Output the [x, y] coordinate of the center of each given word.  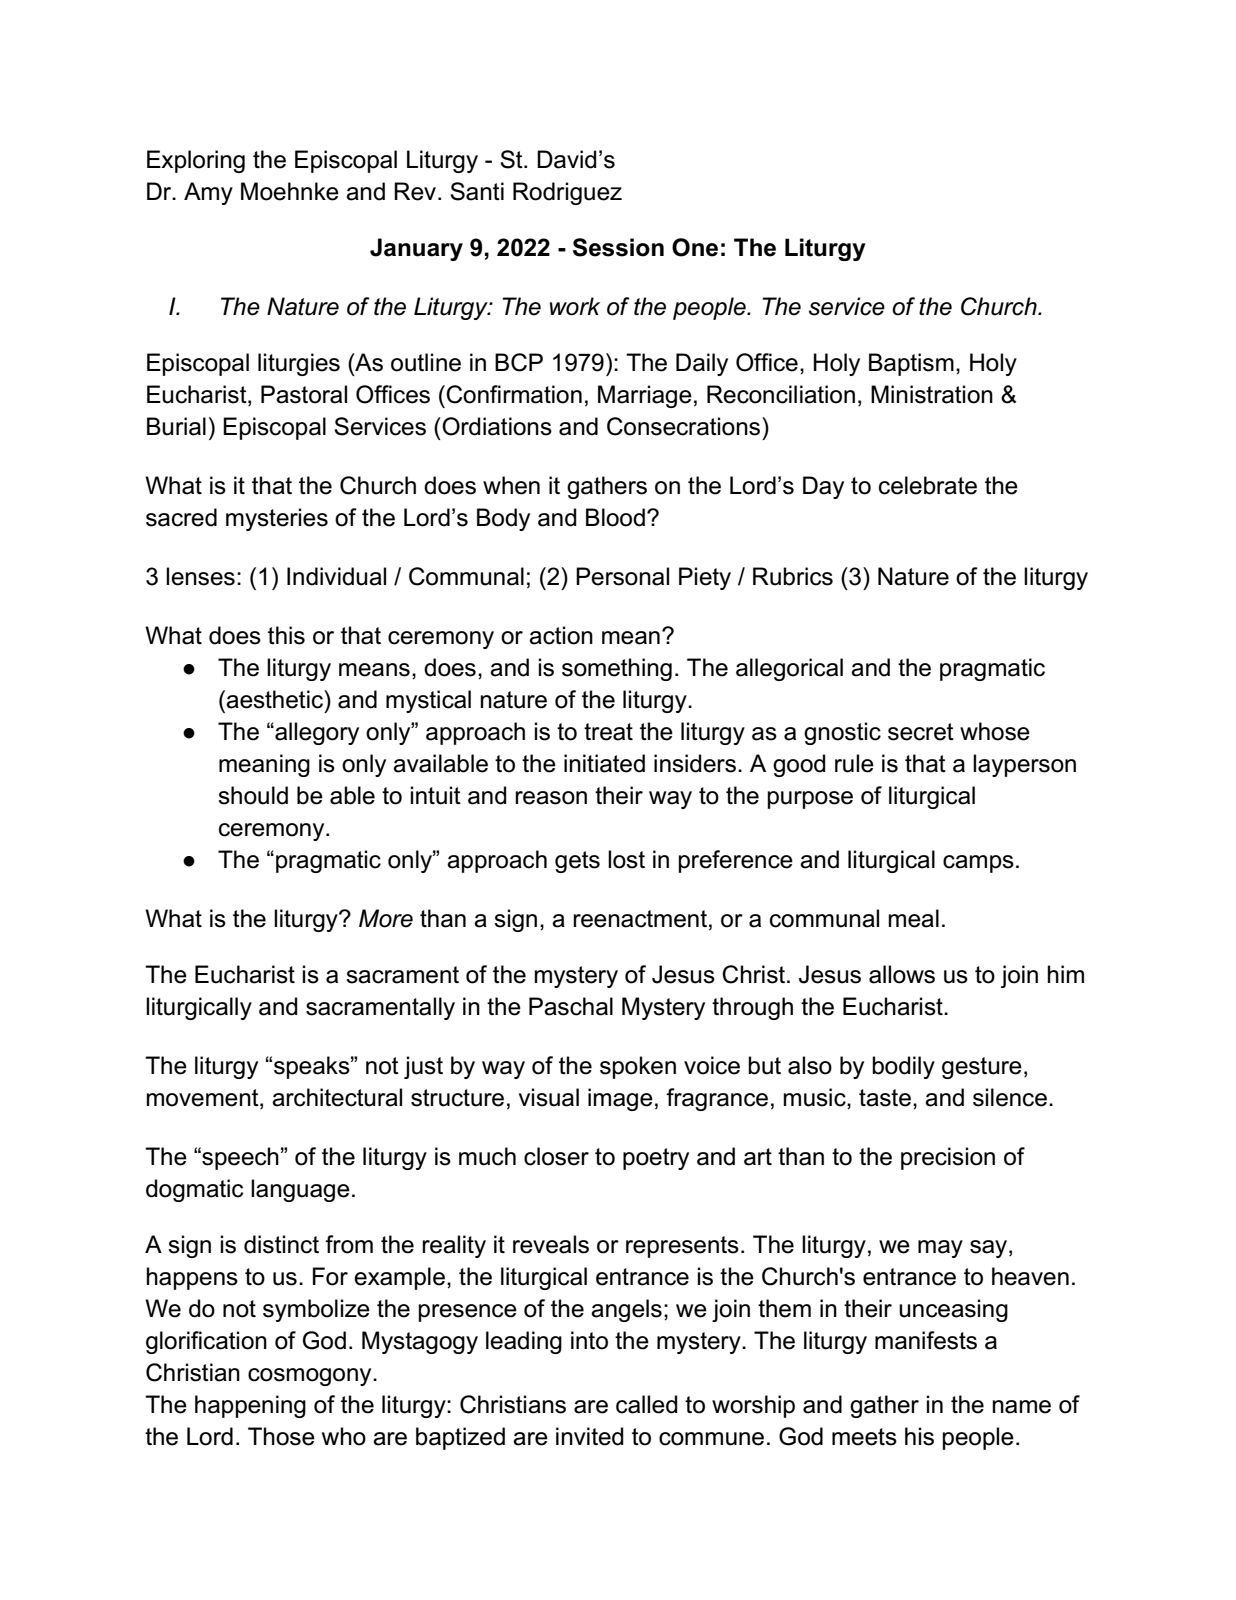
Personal [622, 576]
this [286, 635]
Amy [208, 193]
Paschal [571, 1006]
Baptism [911, 364]
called [647, 1404]
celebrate [928, 485]
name [1021, 1407]
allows [902, 974]
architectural [337, 1097]
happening [250, 1406]
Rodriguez [567, 193]
